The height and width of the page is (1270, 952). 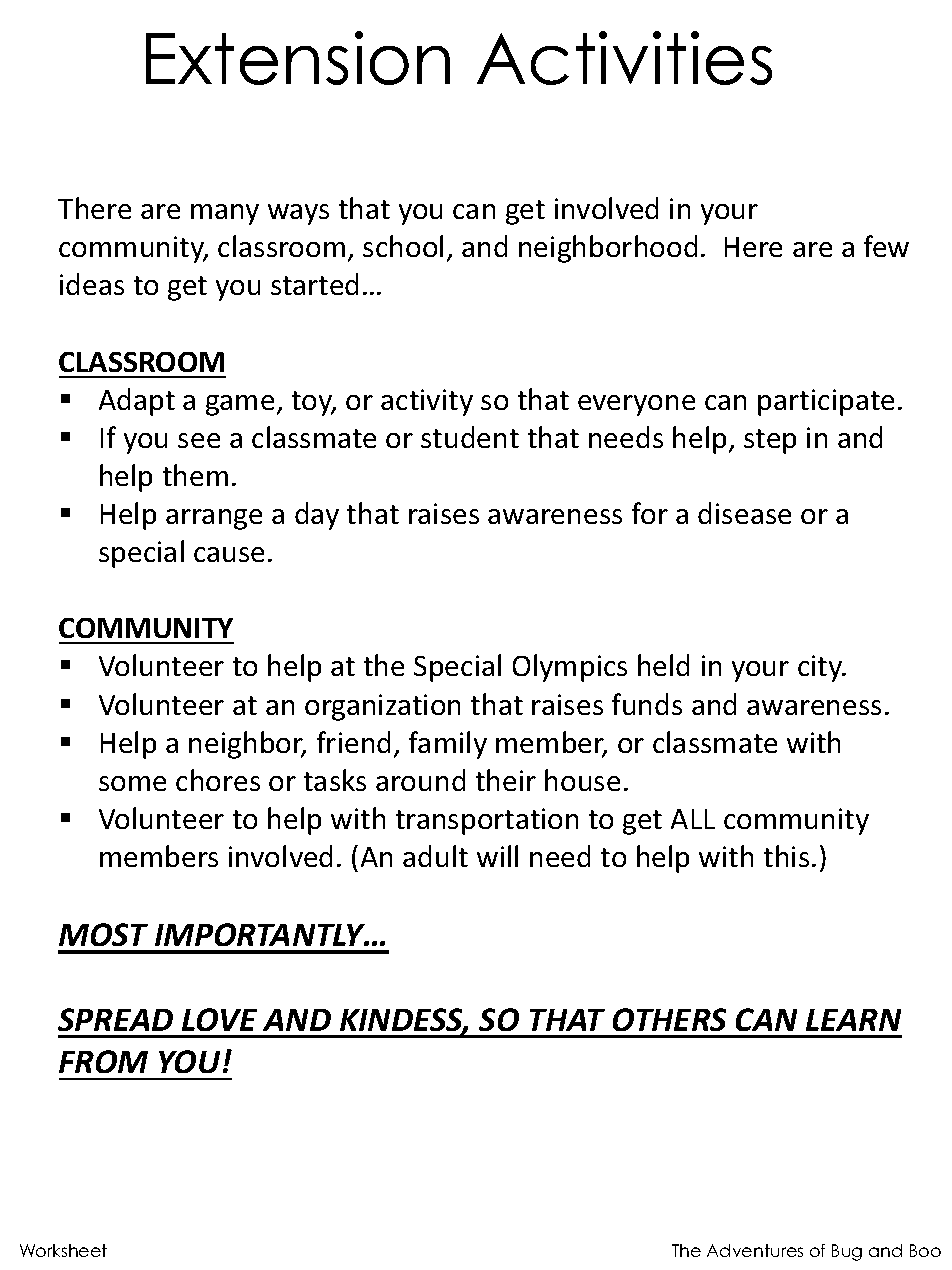 I want to click on will, so click(x=497, y=856).
